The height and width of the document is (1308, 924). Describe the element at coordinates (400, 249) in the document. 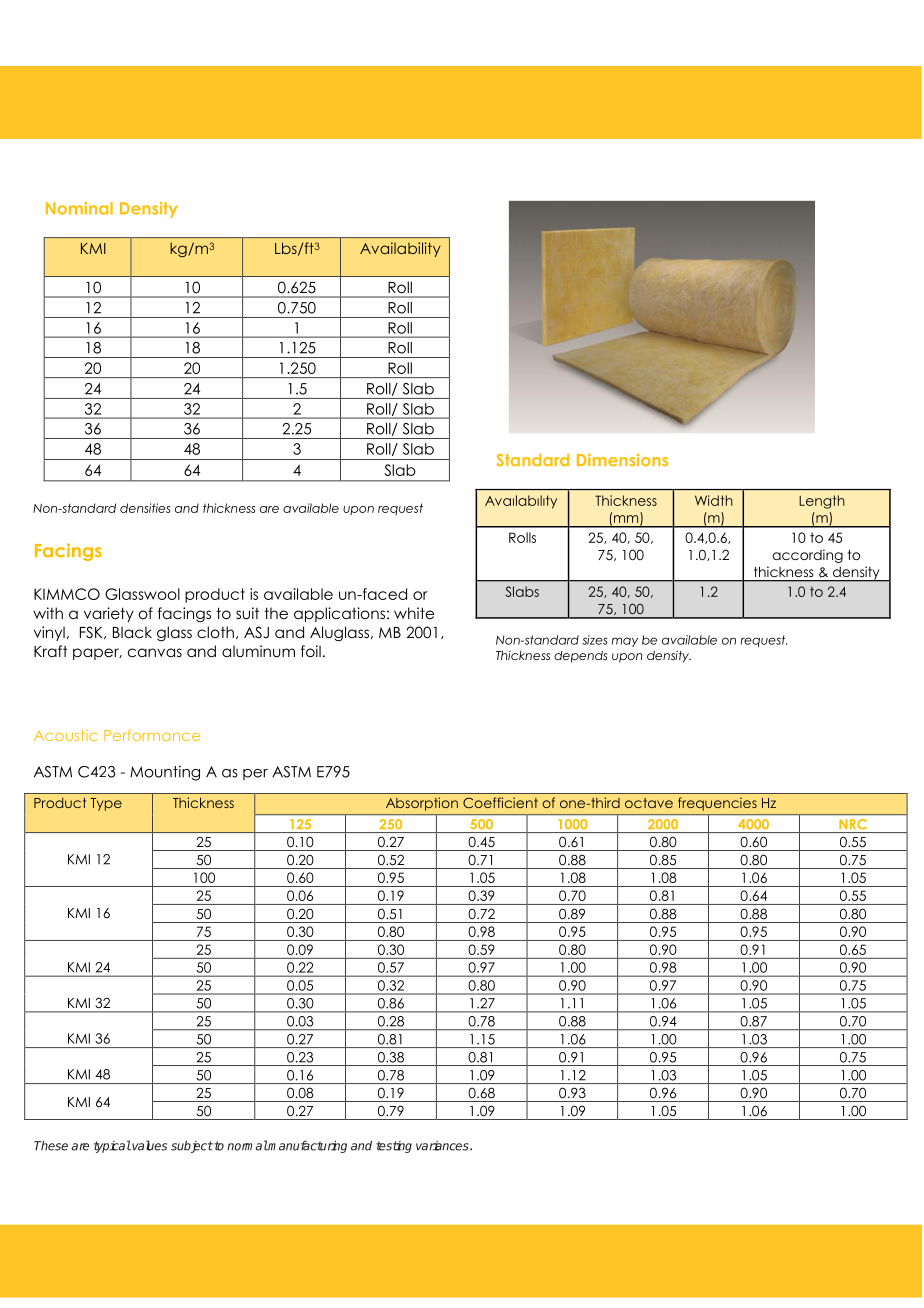

I see `Availability` at that location.
